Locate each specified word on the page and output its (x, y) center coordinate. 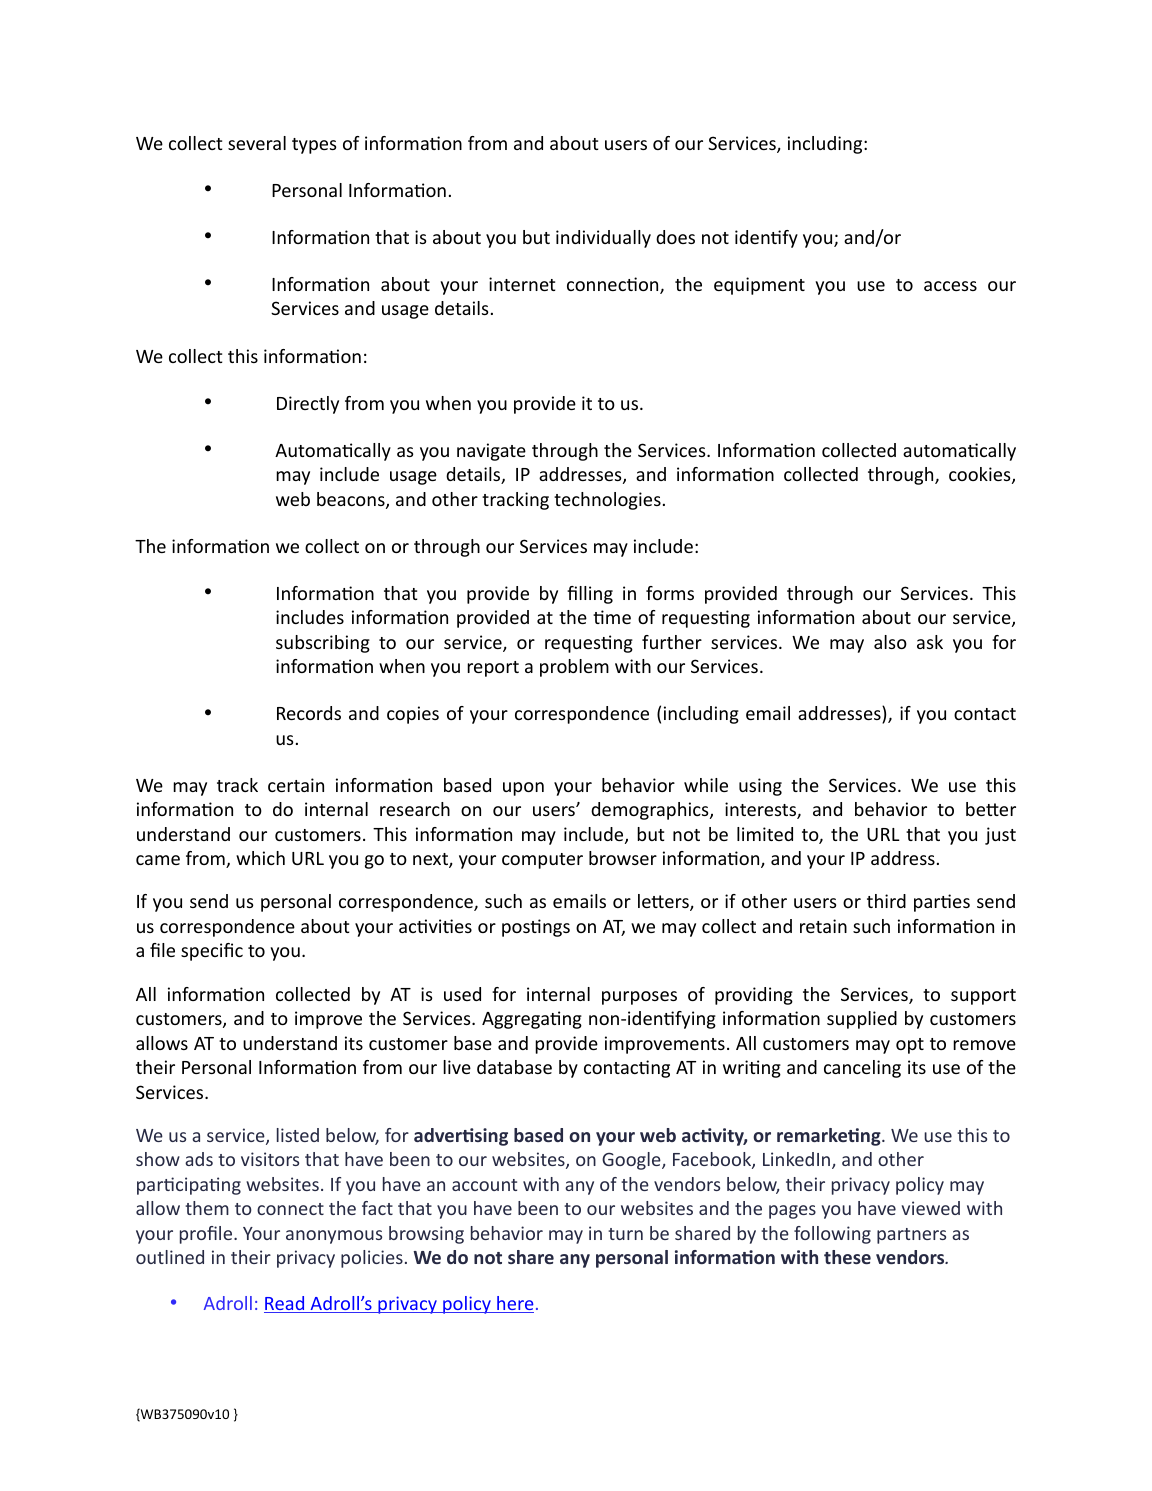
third (886, 901)
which (260, 858)
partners (911, 1236)
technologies (607, 501)
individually (603, 239)
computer (542, 861)
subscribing (323, 644)
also (890, 642)
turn (625, 1234)
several (257, 143)
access (950, 286)
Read (285, 1304)
